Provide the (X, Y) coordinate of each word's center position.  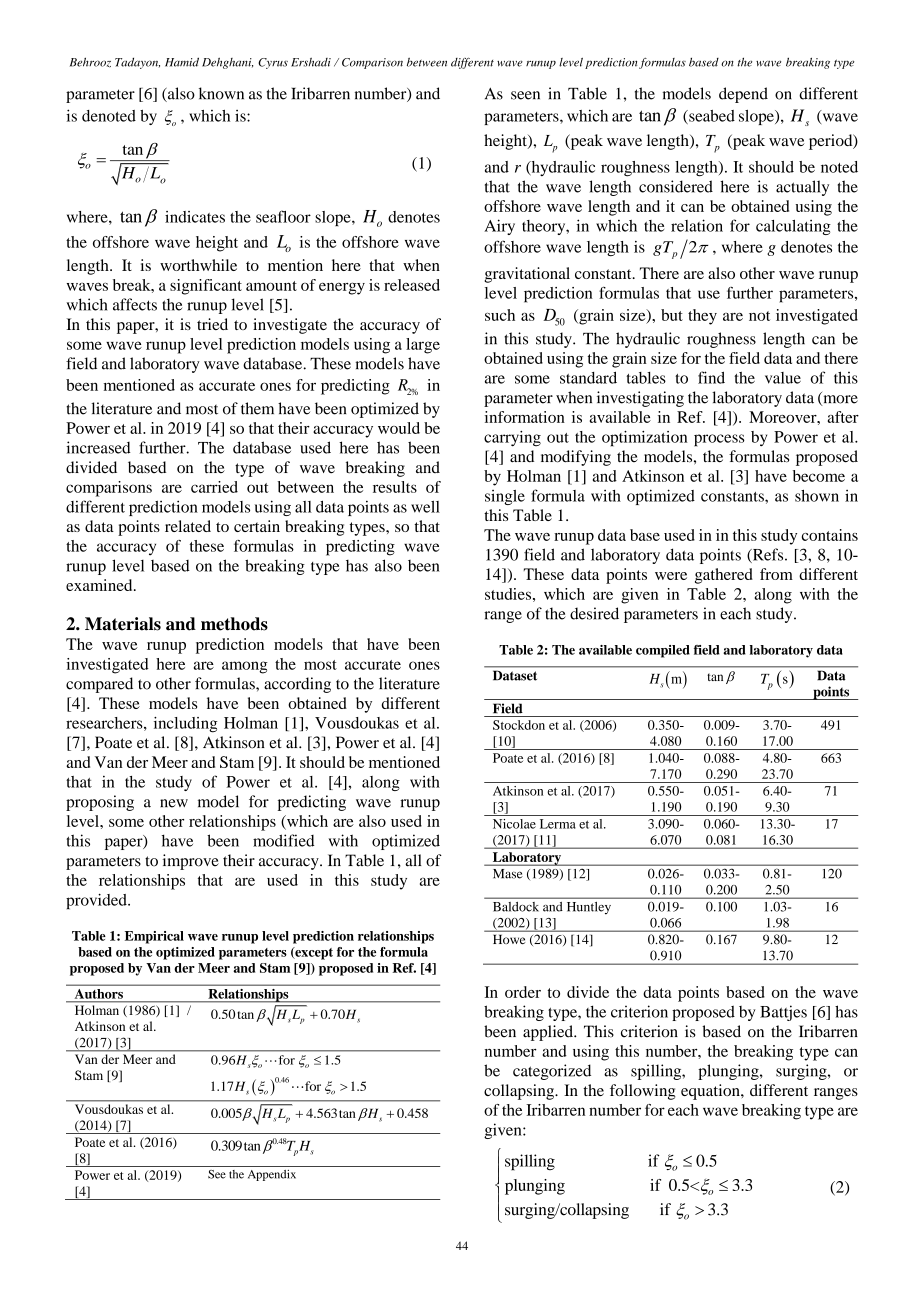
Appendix (272, 1175)
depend (743, 95)
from (776, 574)
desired (594, 613)
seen (525, 95)
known (221, 93)
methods (234, 624)
